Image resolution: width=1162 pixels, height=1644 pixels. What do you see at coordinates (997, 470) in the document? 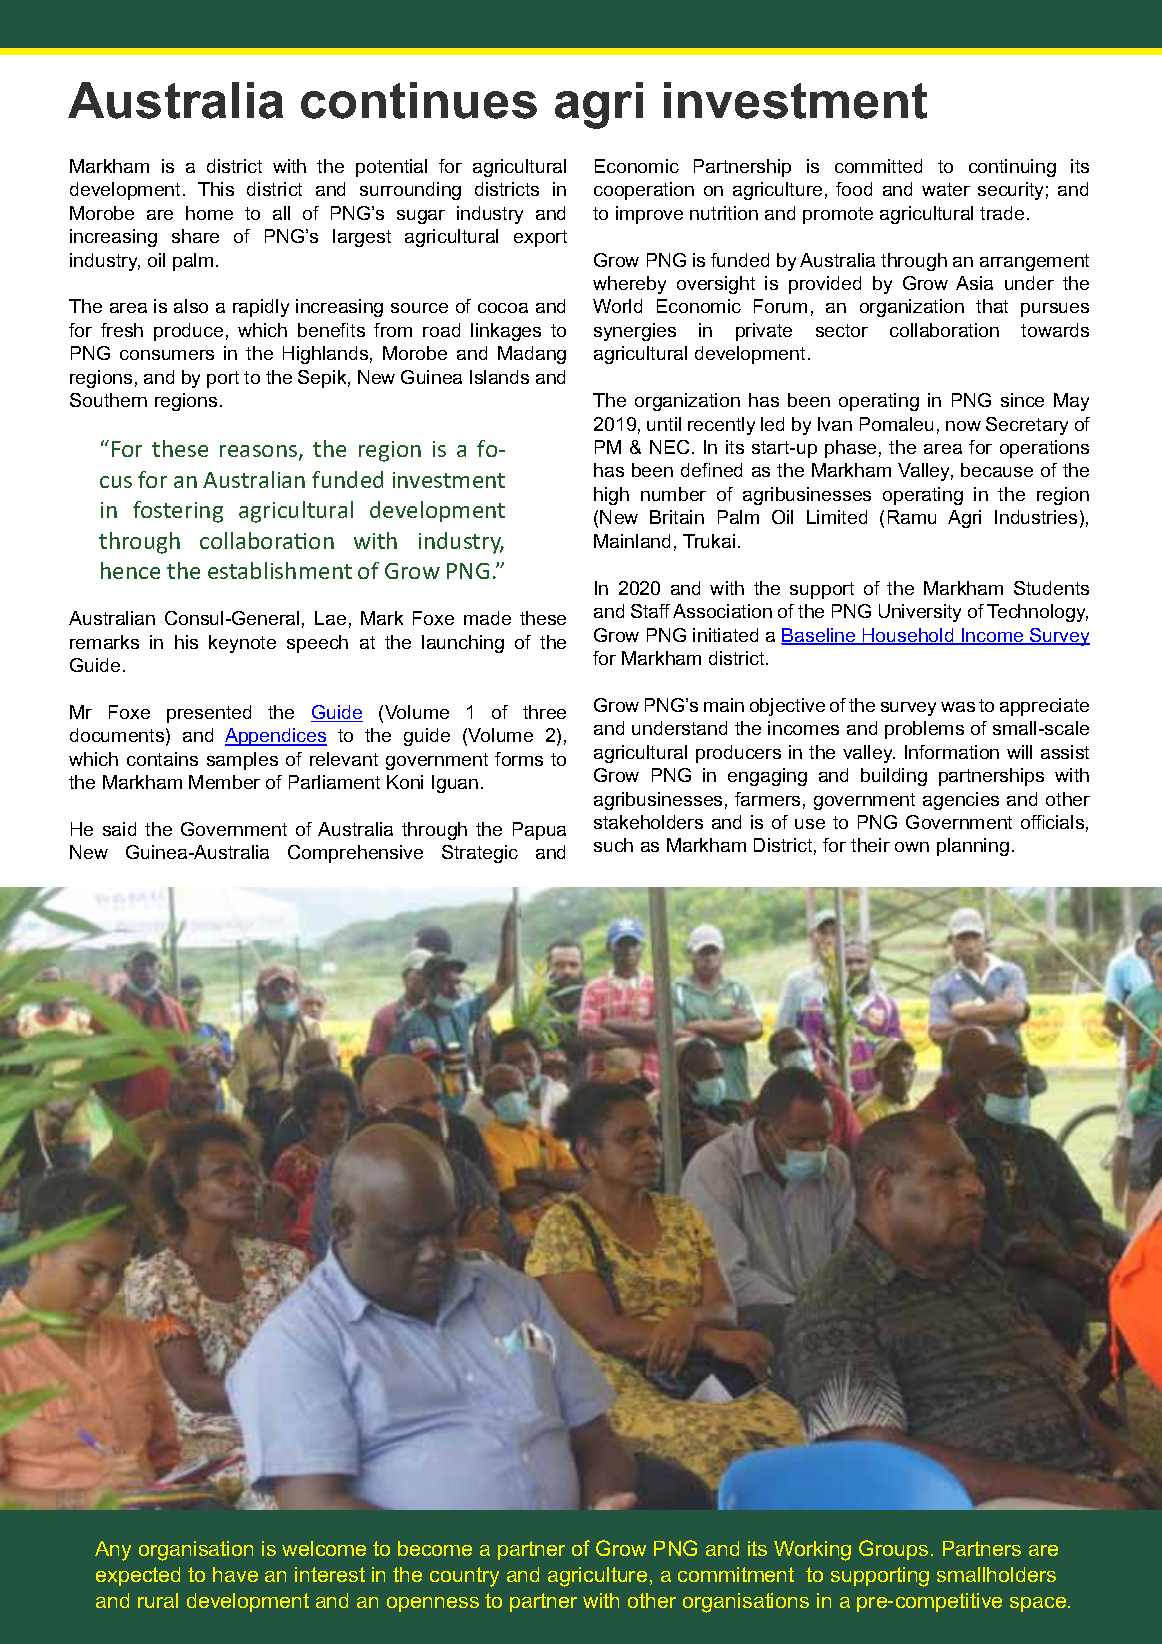
I see `because` at bounding box center [997, 470].
